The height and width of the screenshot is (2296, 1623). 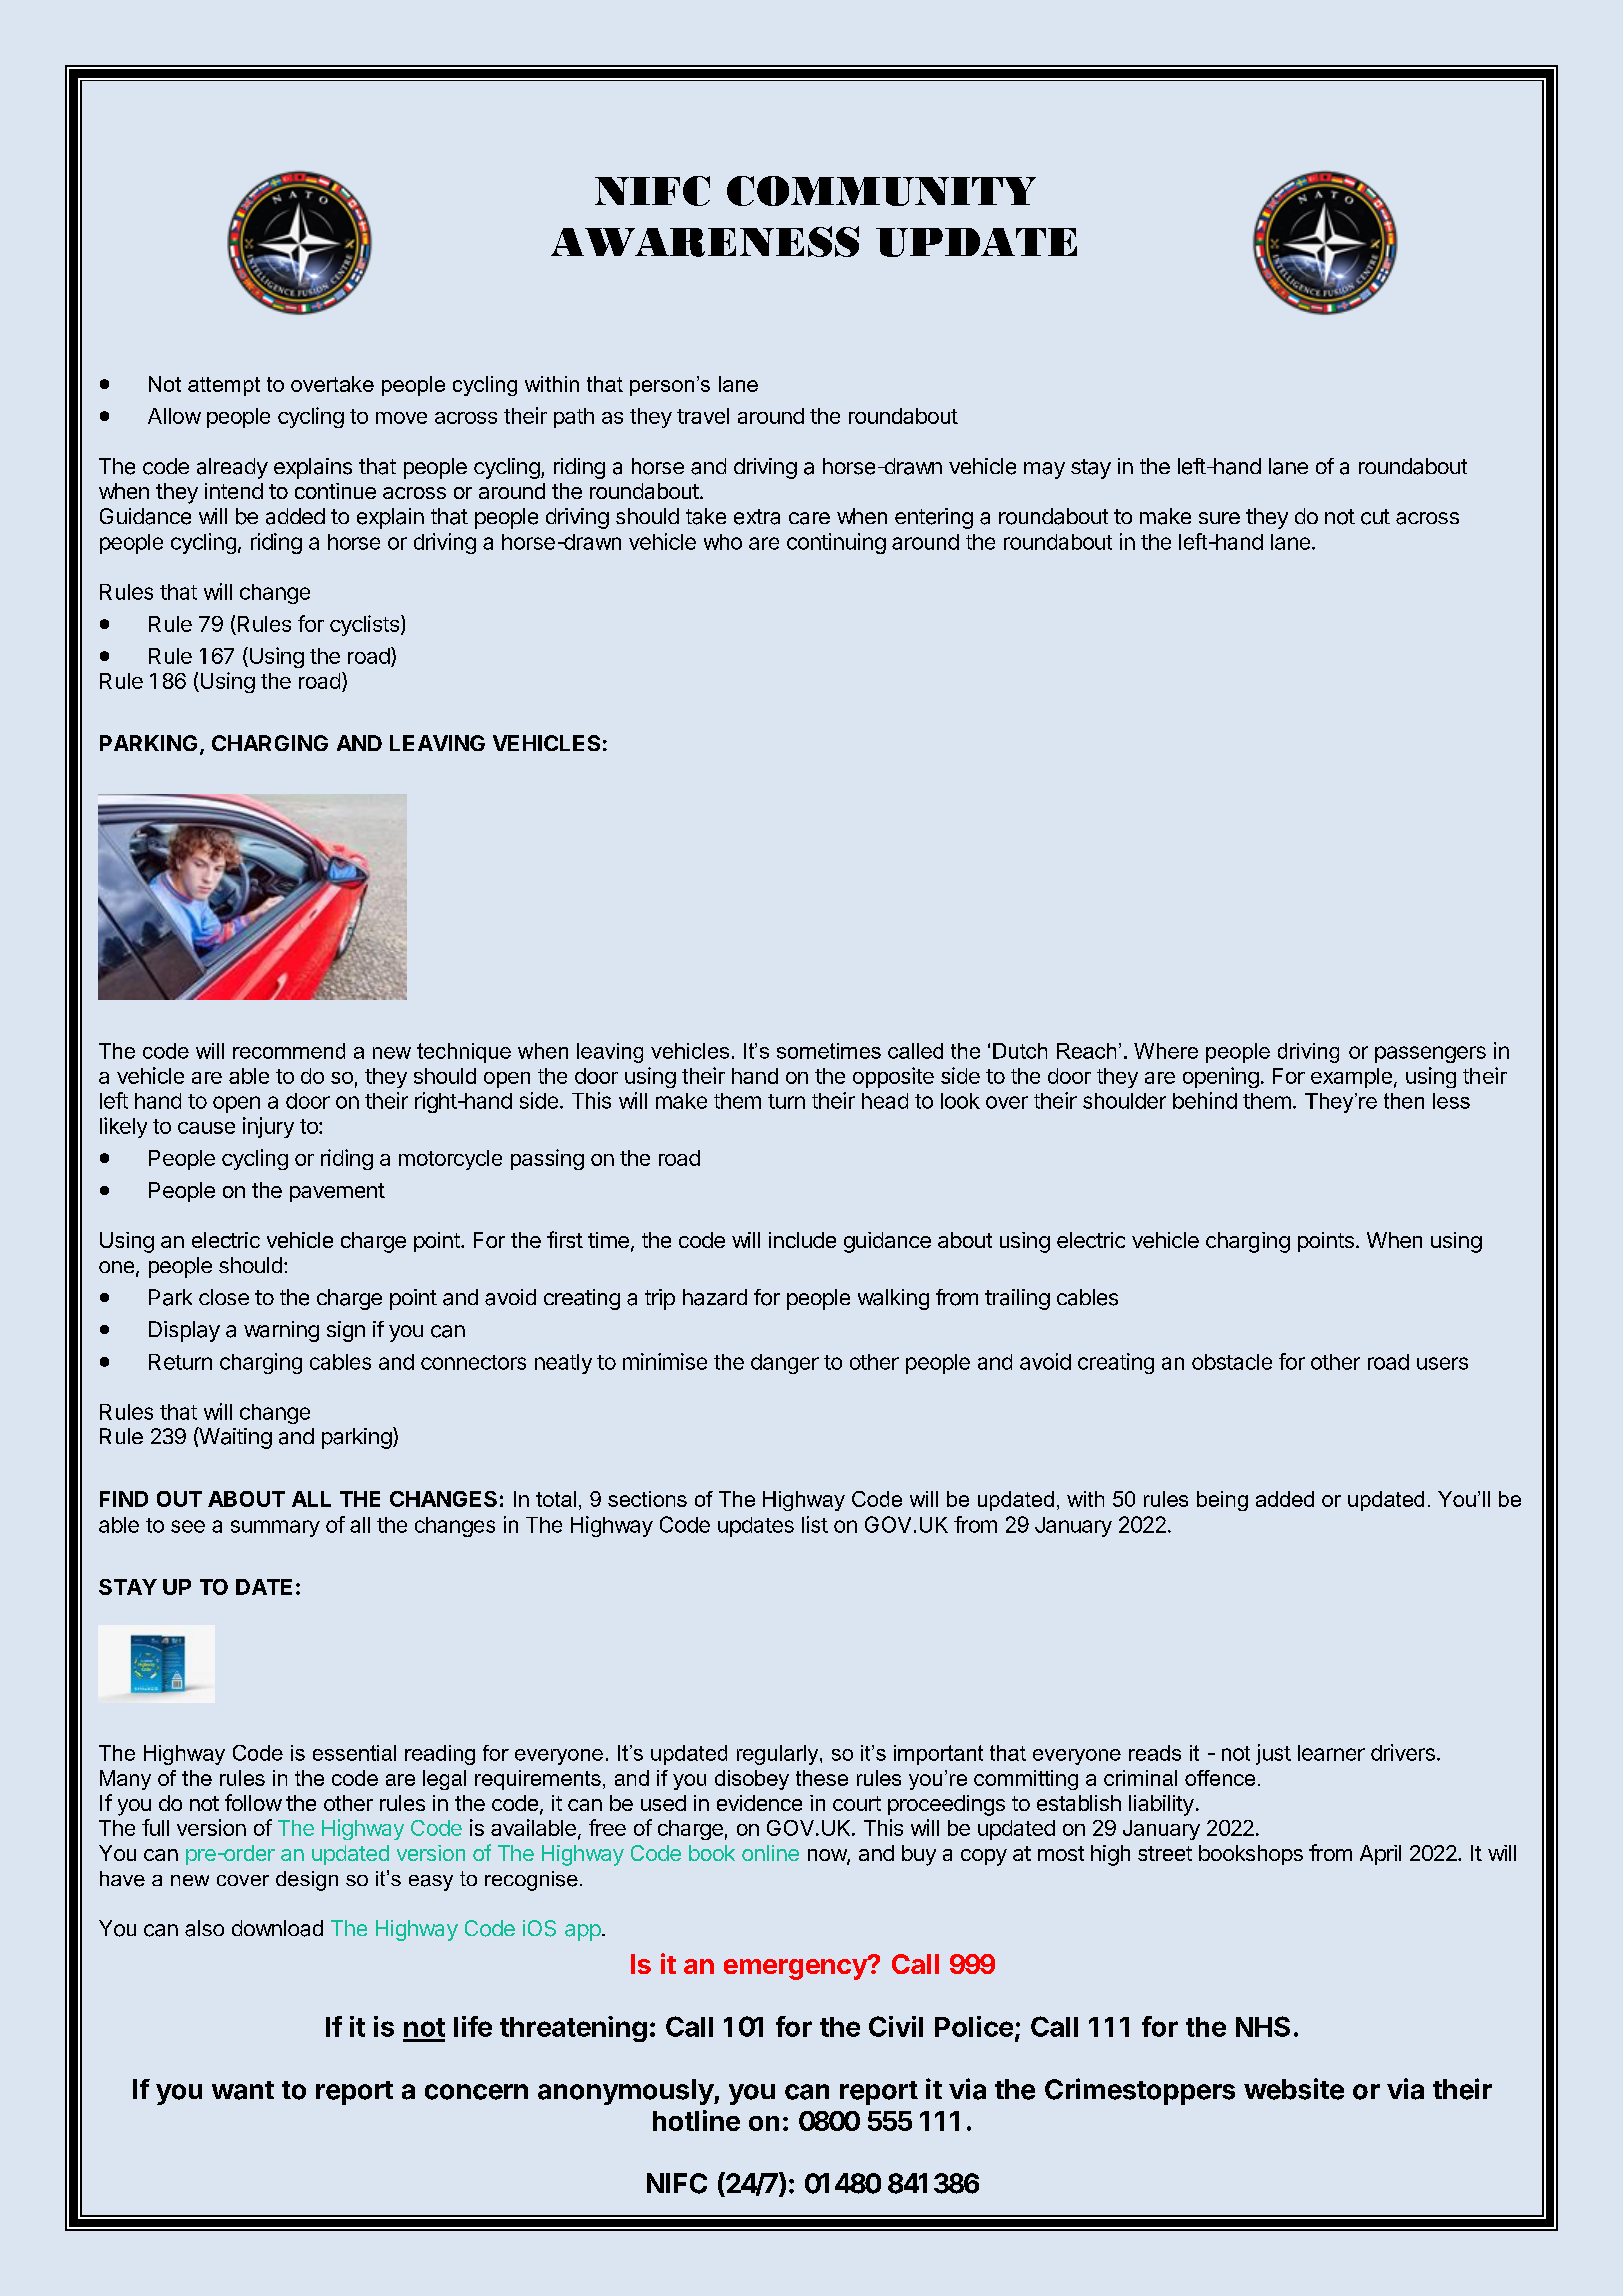 What do you see at coordinates (224, 386) in the screenshot?
I see `attempt` at bounding box center [224, 386].
